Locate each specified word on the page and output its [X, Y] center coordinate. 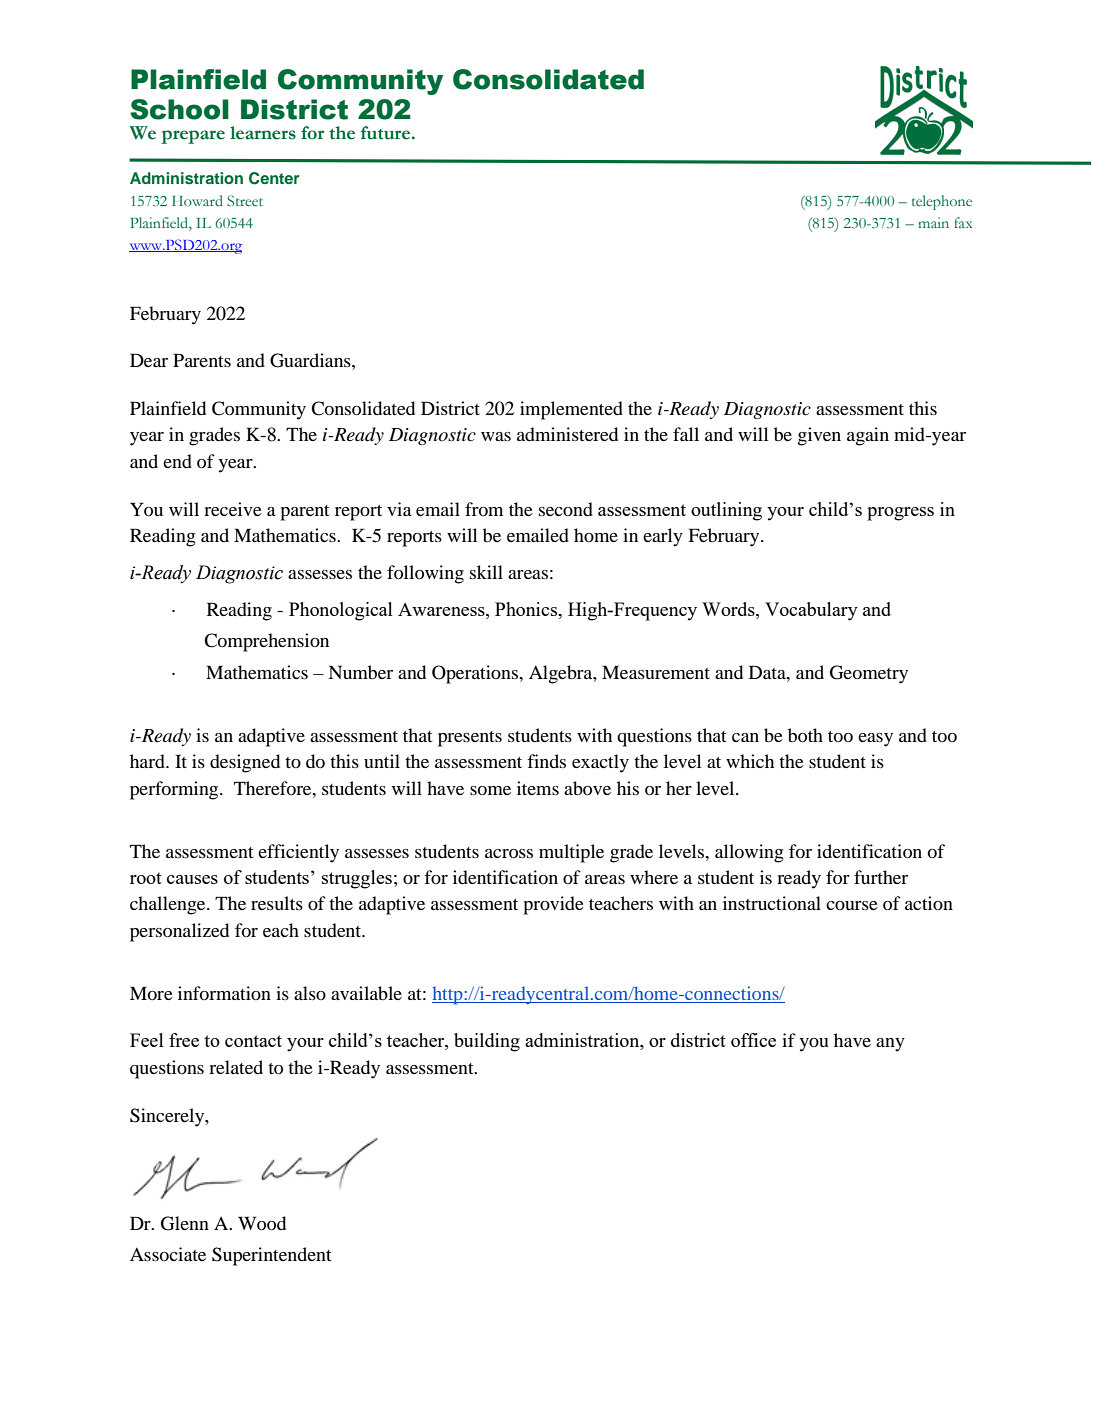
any [890, 1045]
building [487, 1042]
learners [263, 133]
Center [274, 178]
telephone [942, 202]
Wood [262, 1223]
